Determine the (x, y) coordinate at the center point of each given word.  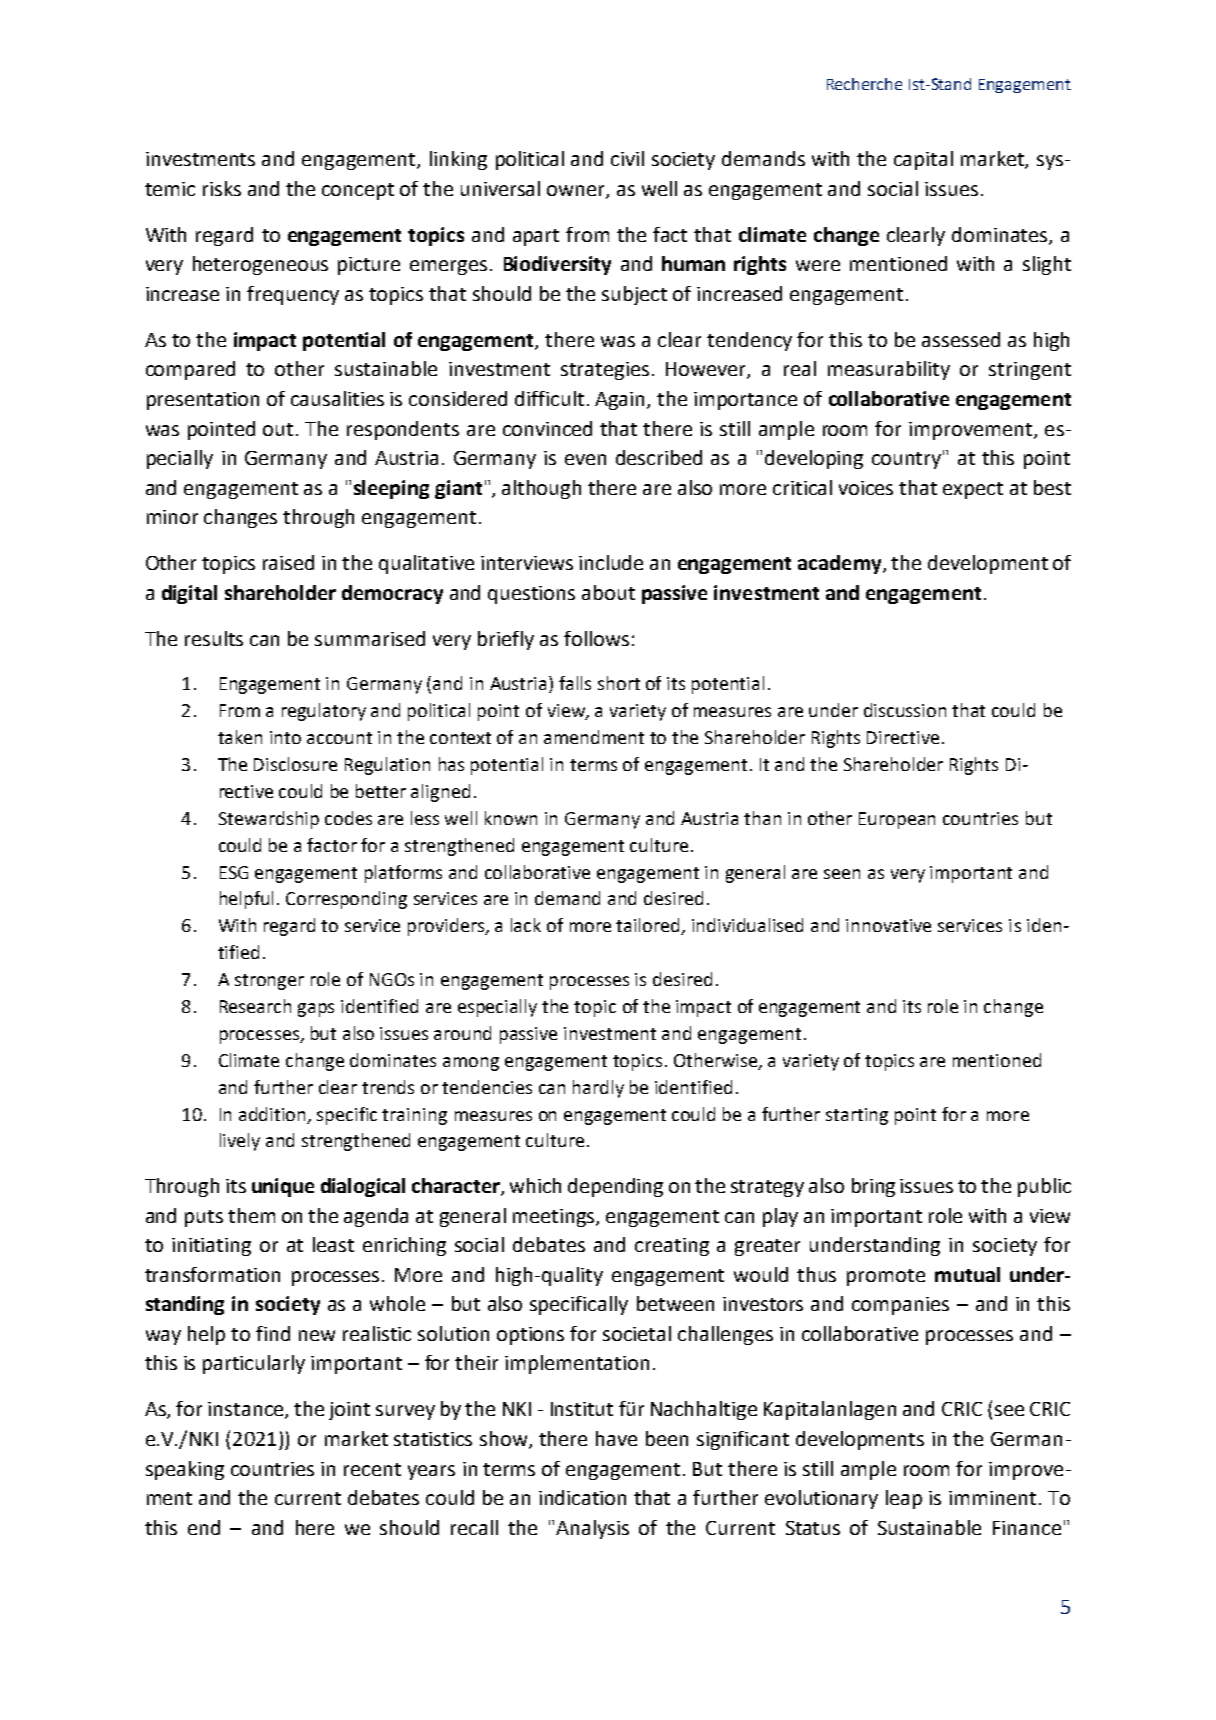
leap (904, 1499)
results (214, 638)
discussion (905, 710)
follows (596, 638)
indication (582, 1497)
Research (255, 1006)
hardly (598, 1089)
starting (857, 1116)
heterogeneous (260, 265)
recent (372, 1469)
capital (923, 160)
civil (627, 158)
